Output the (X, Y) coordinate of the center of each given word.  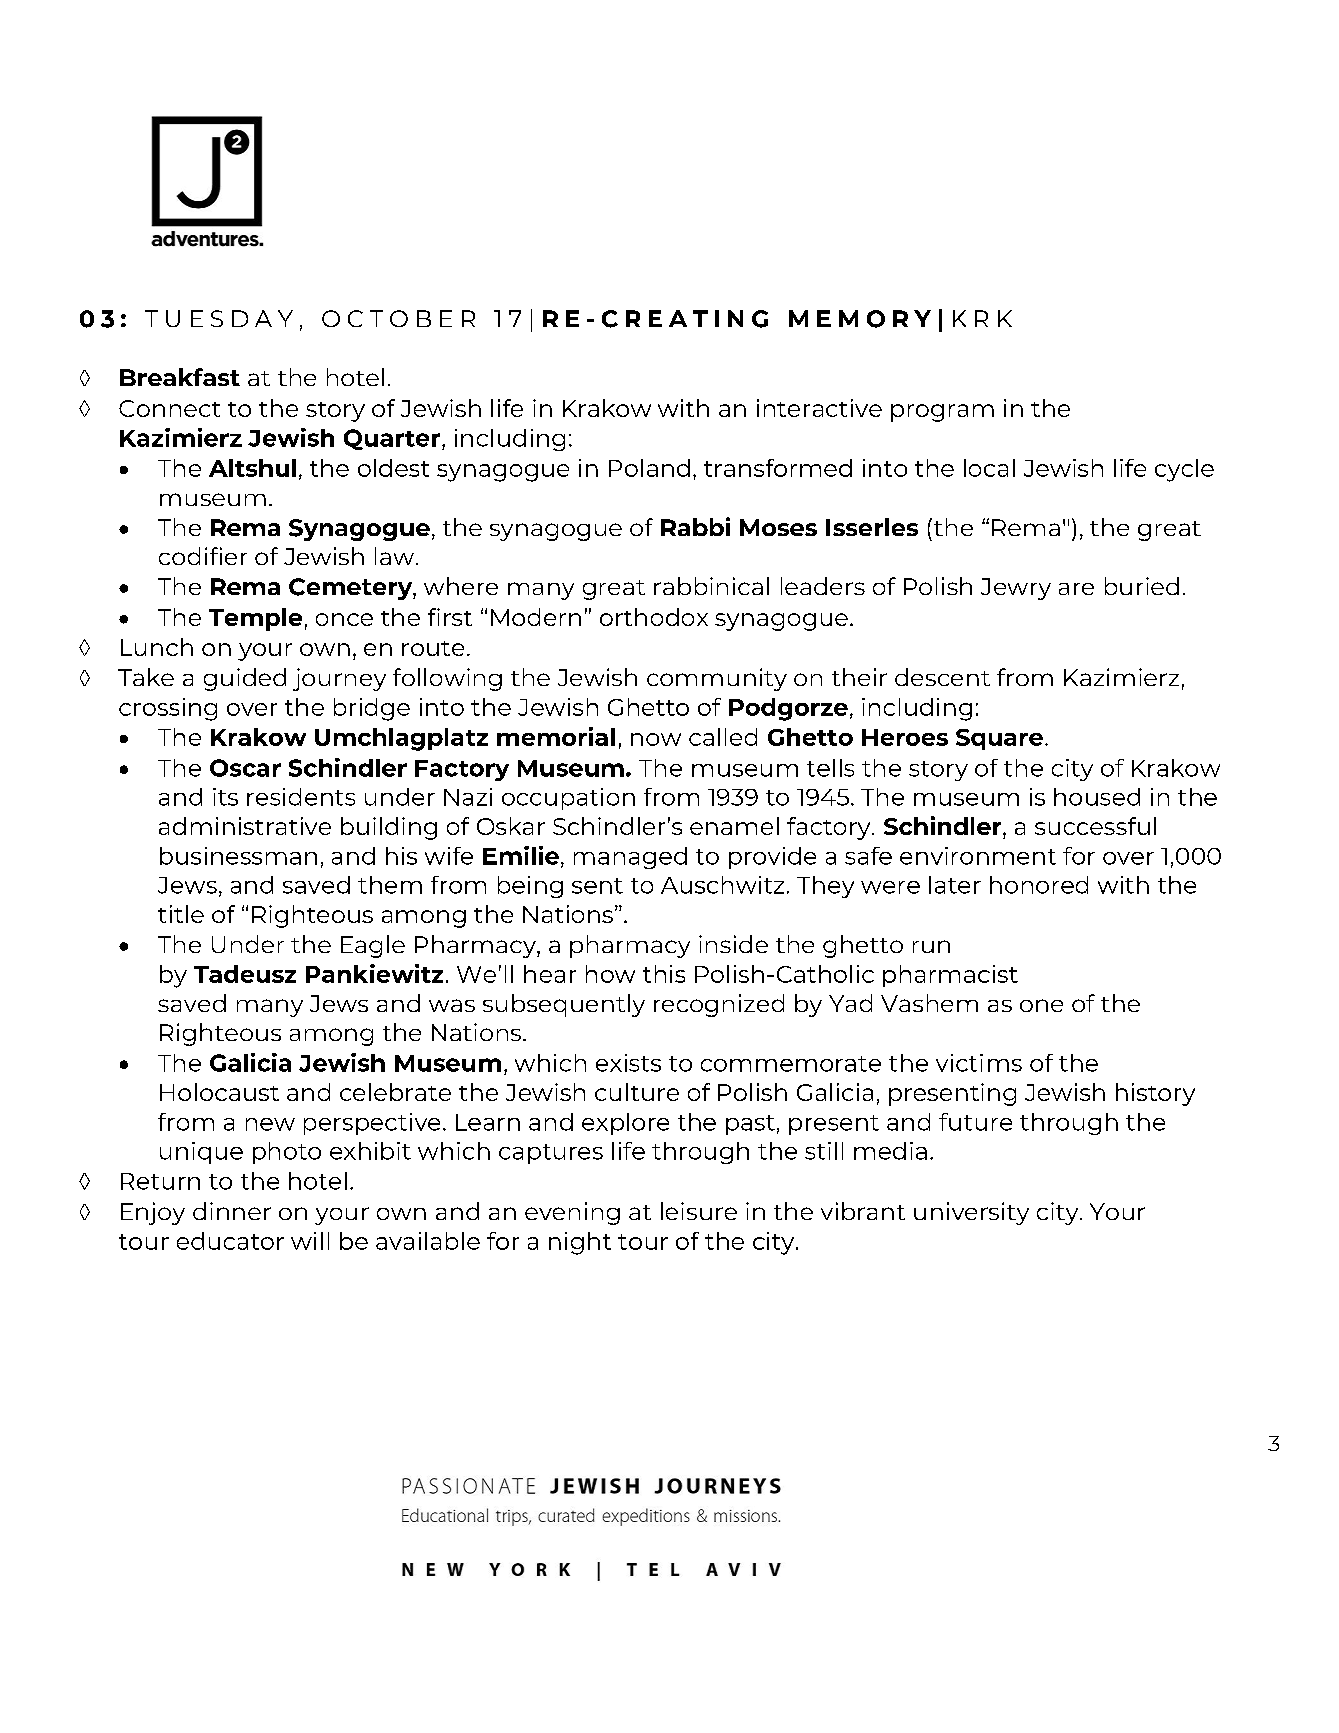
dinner (232, 1211)
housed (1097, 797)
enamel (734, 826)
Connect (169, 408)
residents (301, 797)
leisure (699, 1211)
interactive (819, 408)
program (942, 413)
